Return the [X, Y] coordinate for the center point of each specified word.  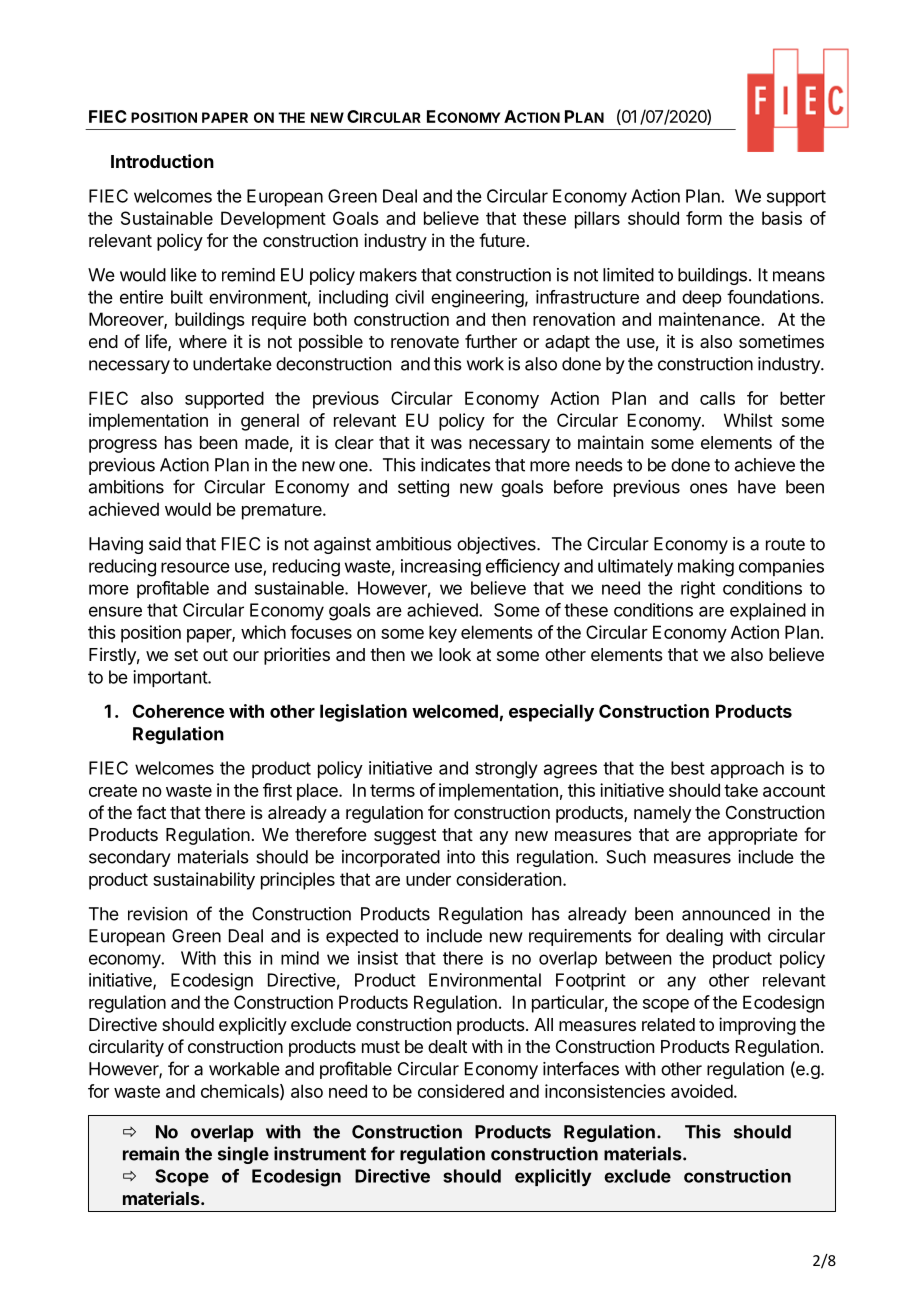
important [171, 678]
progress [123, 446]
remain [151, 1153]
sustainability [204, 881]
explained [768, 611]
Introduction [162, 161]
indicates [456, 465]
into [461, 857]
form [704, 218]
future [502, 240]
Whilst [748, 420]
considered [461, 1091]
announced [726, 914]
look [455, 654]
